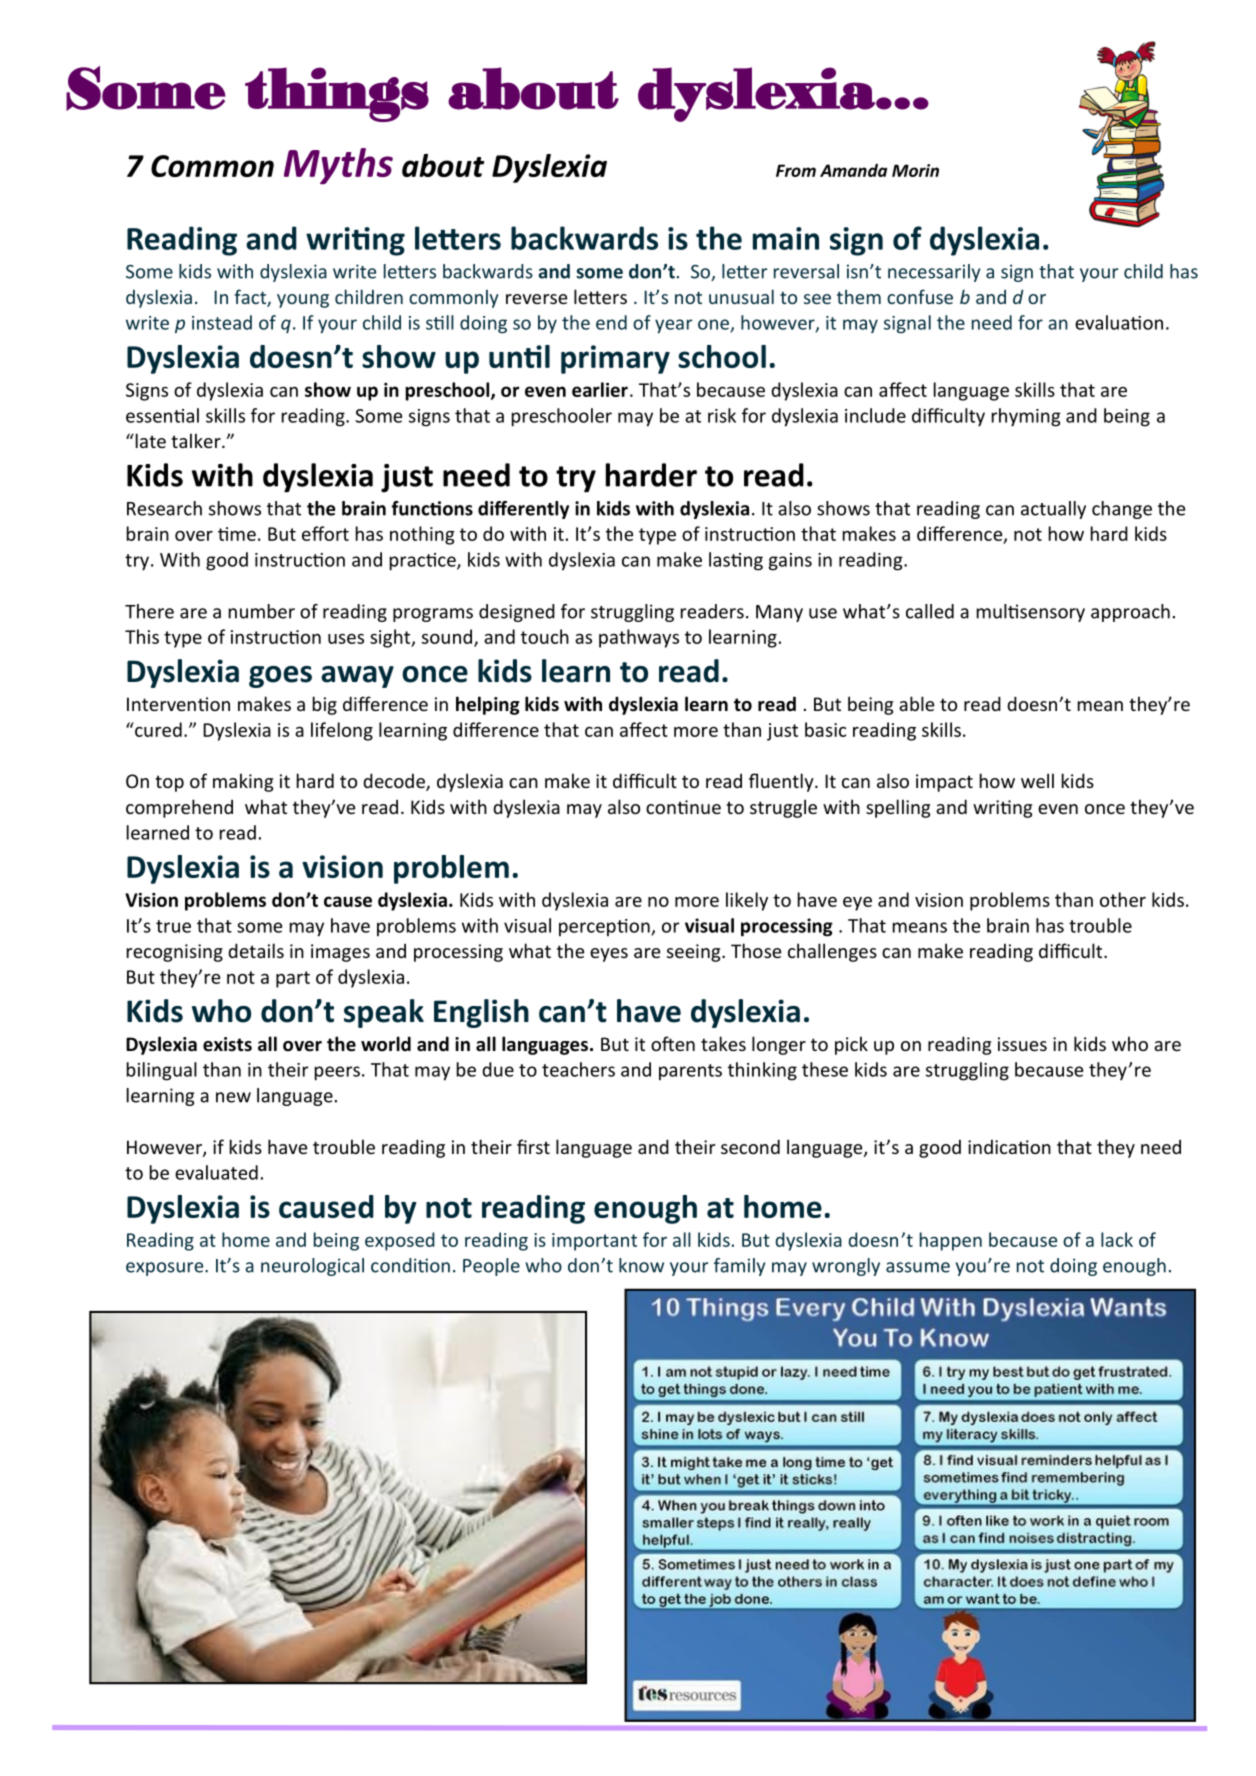 The height and width of the screenshot is (1776, 1256). What do you see at coordinates (916, 703) in the screenshot?
I see `able` at bounding box center [916, 703].
